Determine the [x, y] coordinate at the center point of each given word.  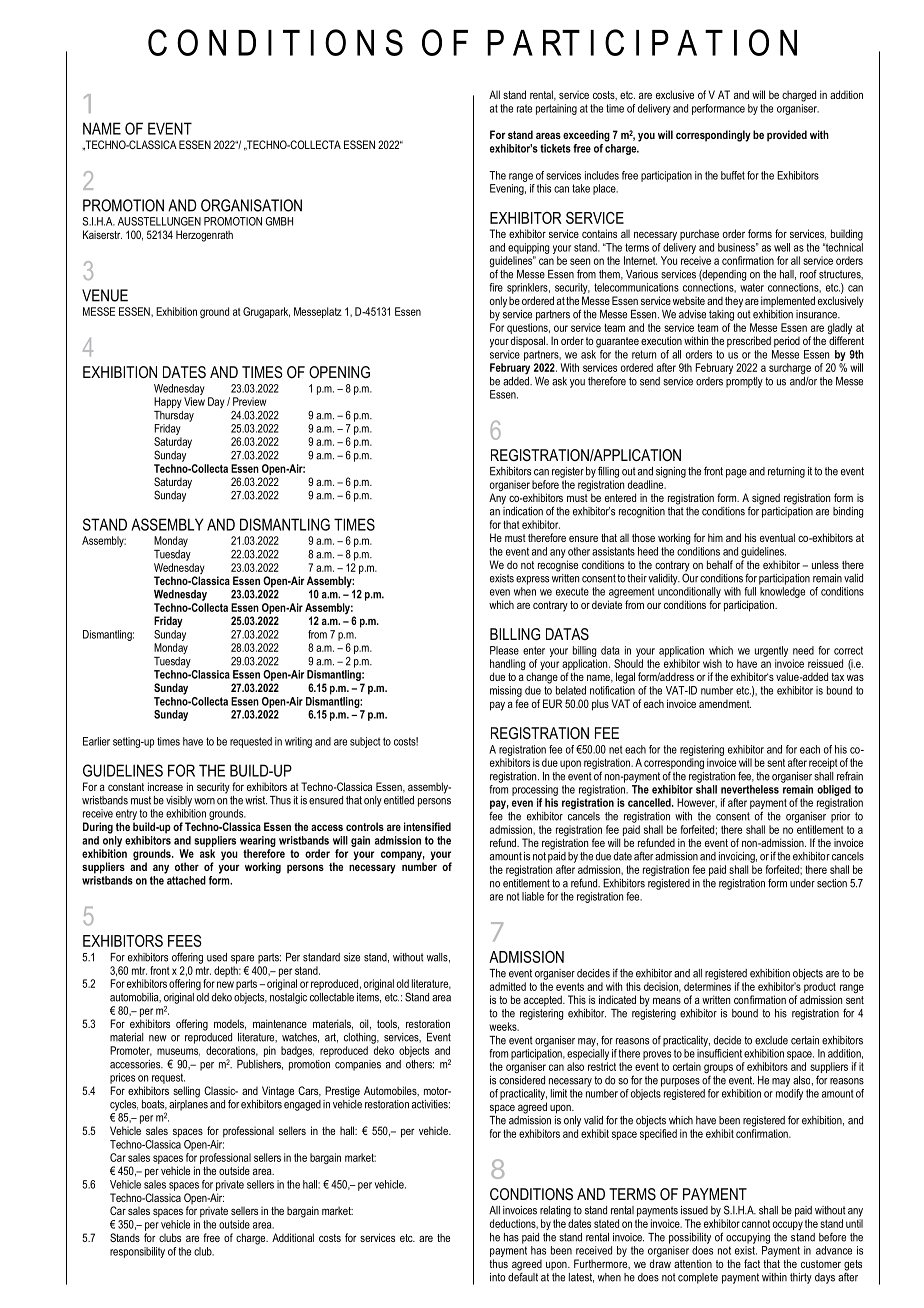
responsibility [137, 1252]
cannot [756, 1224]
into [497, 1277]
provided [787, 136]
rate [524, 108]
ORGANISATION [251, 205]
